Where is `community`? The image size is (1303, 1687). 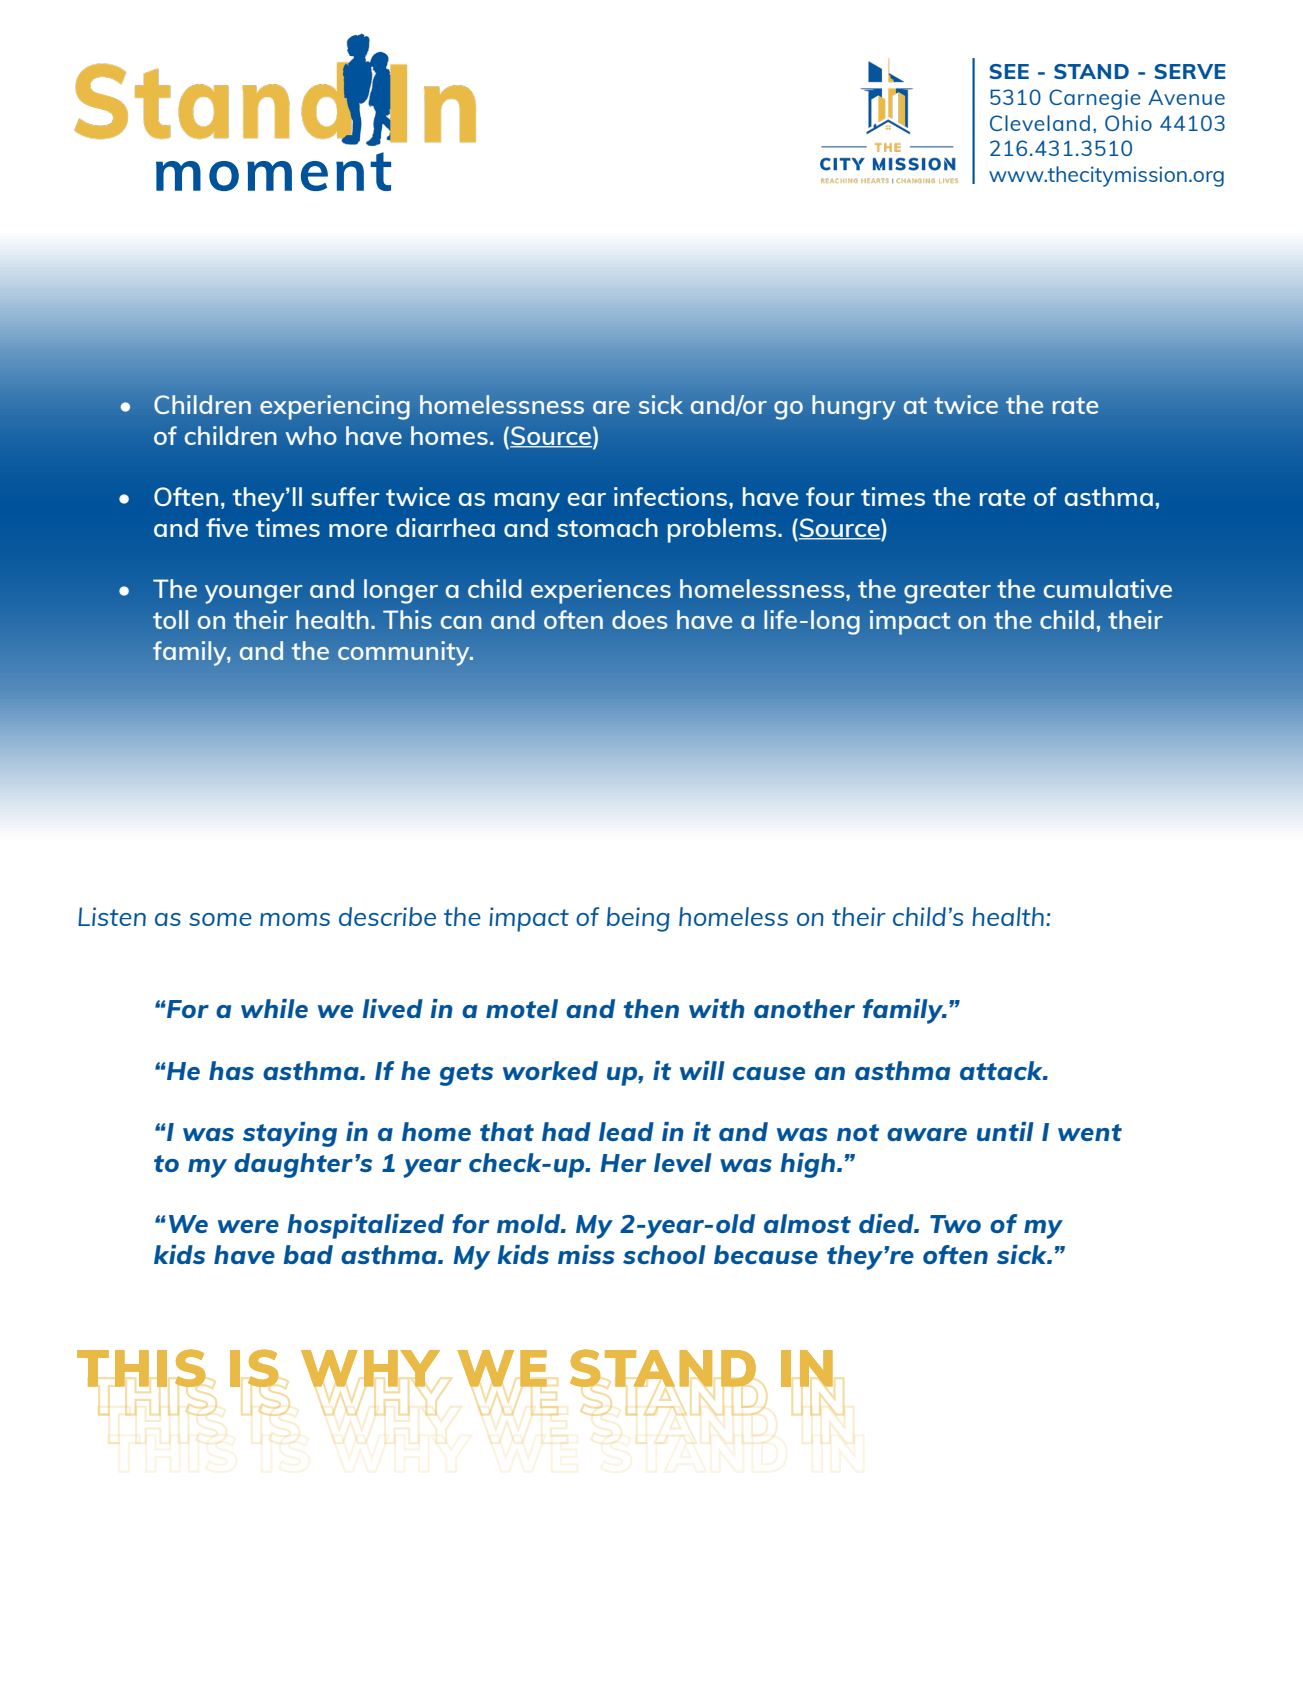
community is located at coordinates (405, 653).
